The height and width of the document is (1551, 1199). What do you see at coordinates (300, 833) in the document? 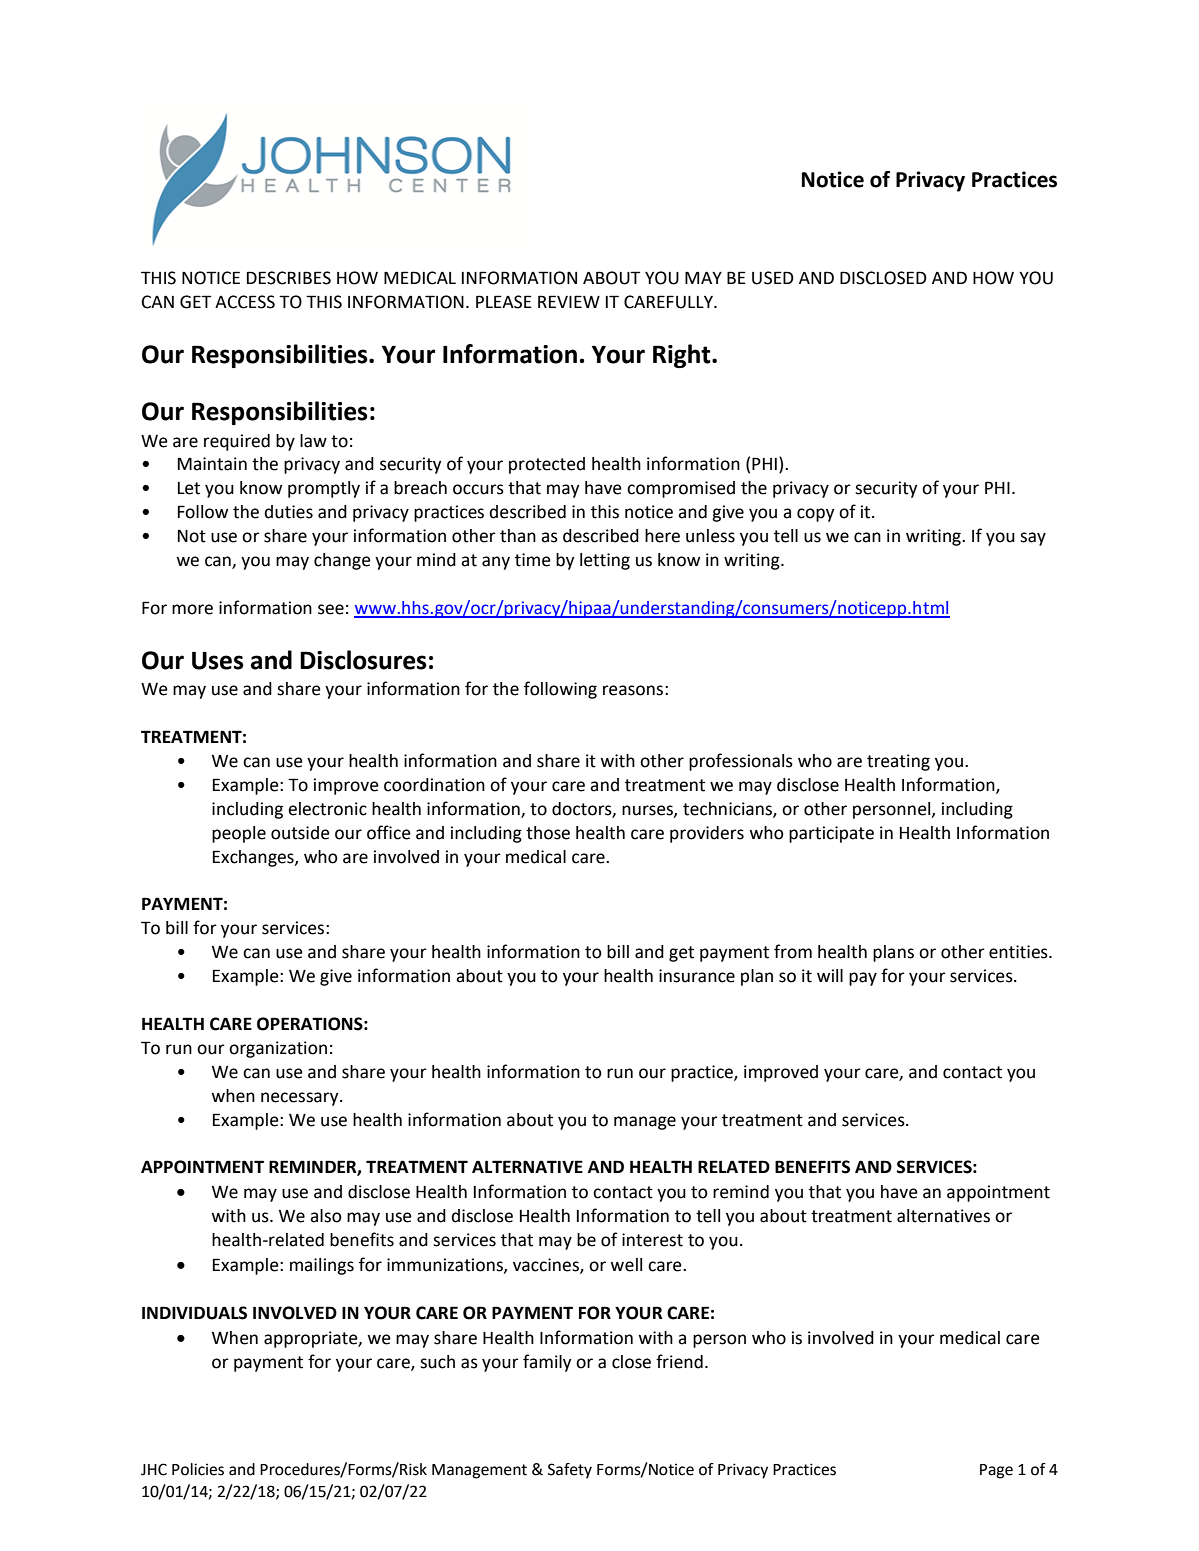
I see `outside` at bounding box center [300, 833].
